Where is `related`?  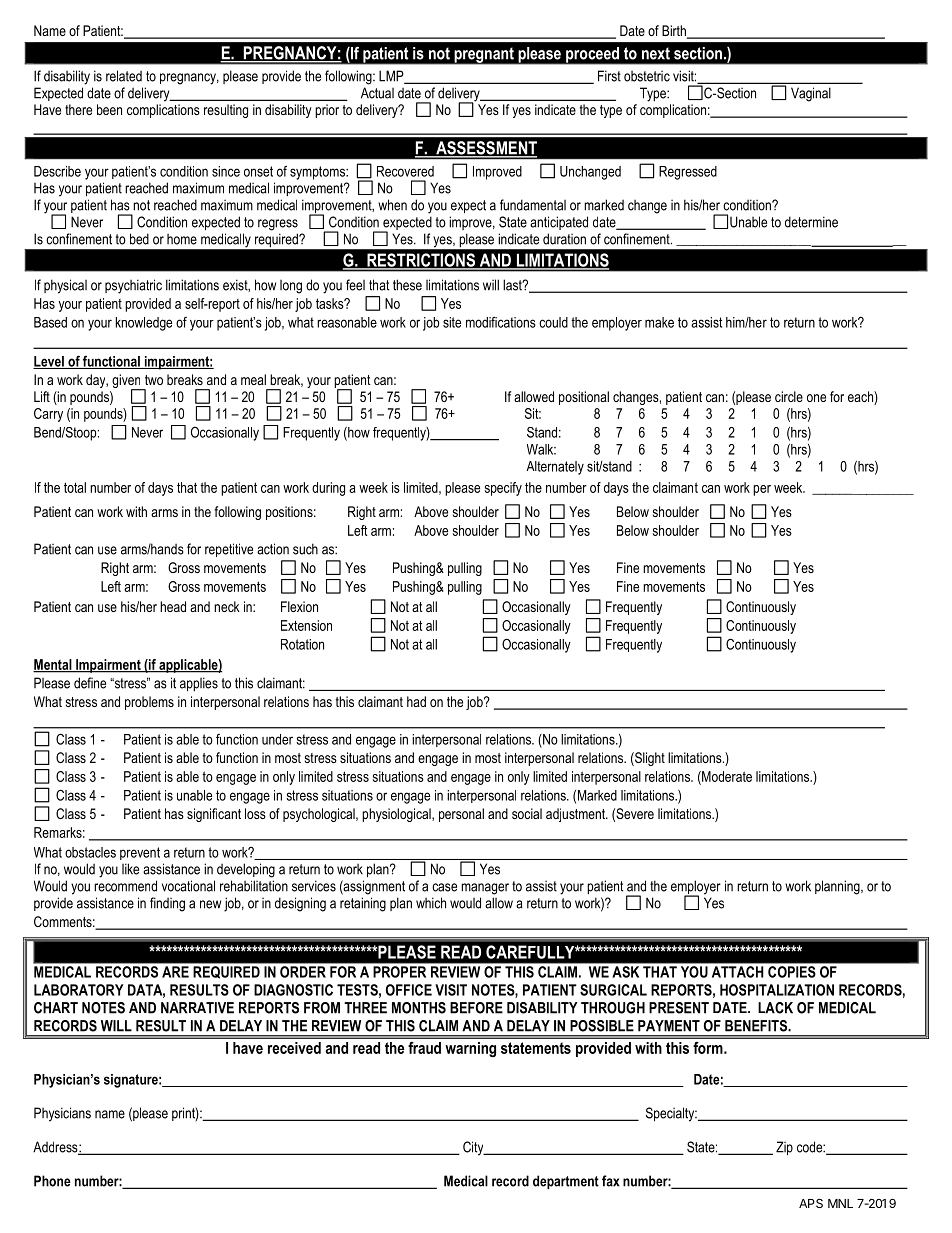 related is located at coordinates (124, 76).
